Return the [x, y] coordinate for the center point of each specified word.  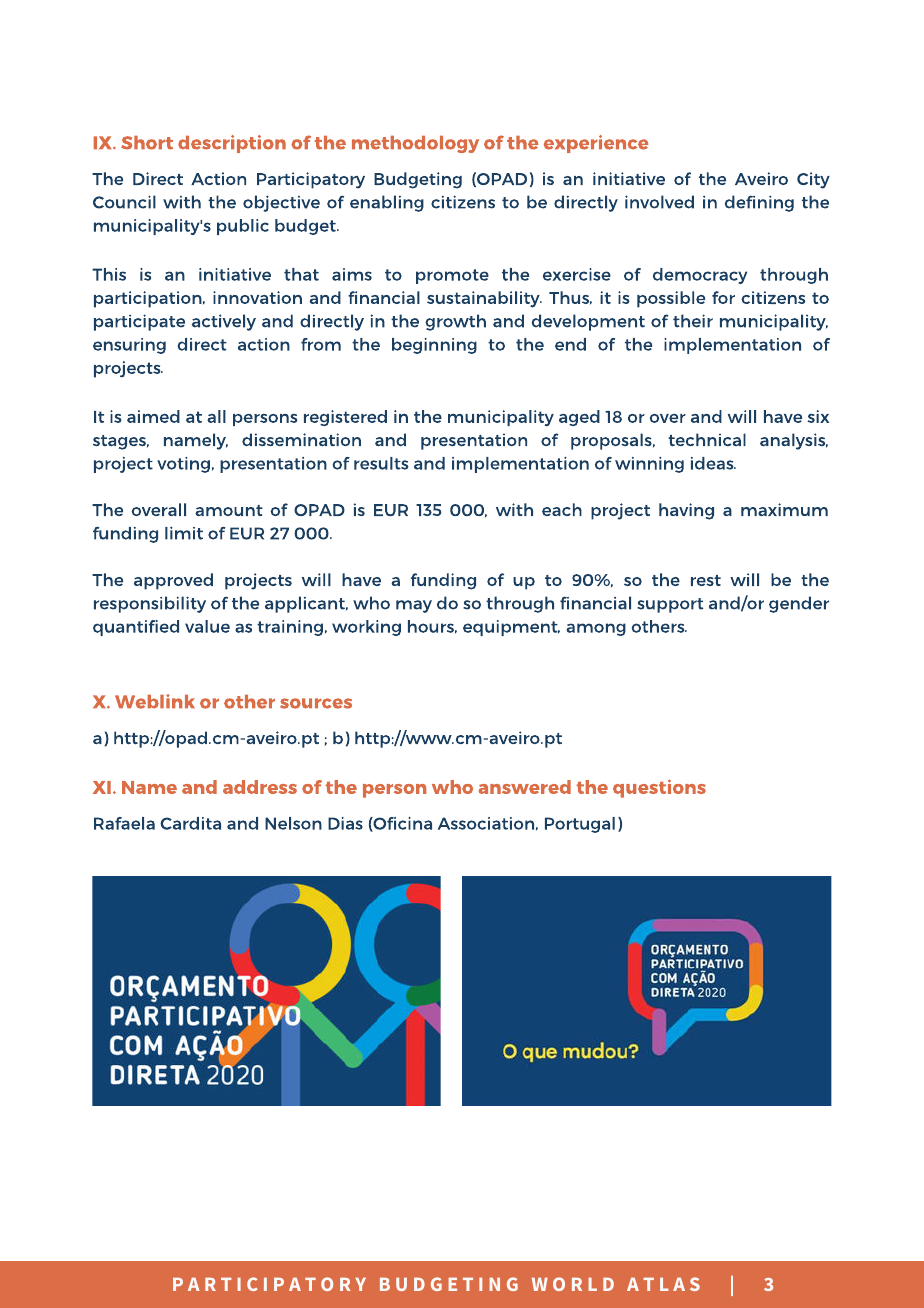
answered [525, 787]
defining [759, 203]
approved [173, 581]
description [232, 144]
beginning [434, 346]
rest [706, 580]
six [818, 416]
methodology [415, 144]
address [260, 787]
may [414, 606]
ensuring [129, 346]
